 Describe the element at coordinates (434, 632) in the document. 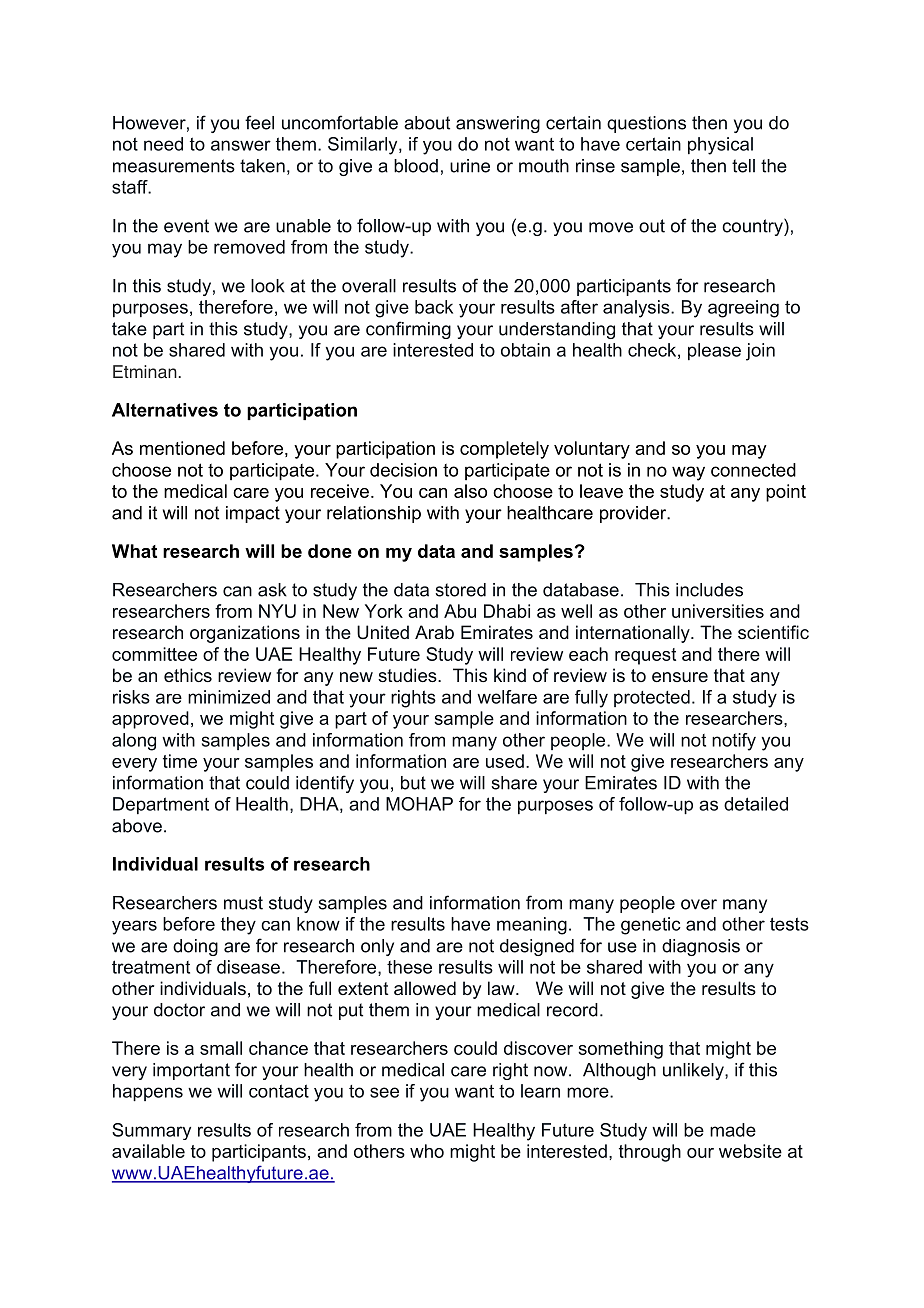

I see `Arab` at that location.
